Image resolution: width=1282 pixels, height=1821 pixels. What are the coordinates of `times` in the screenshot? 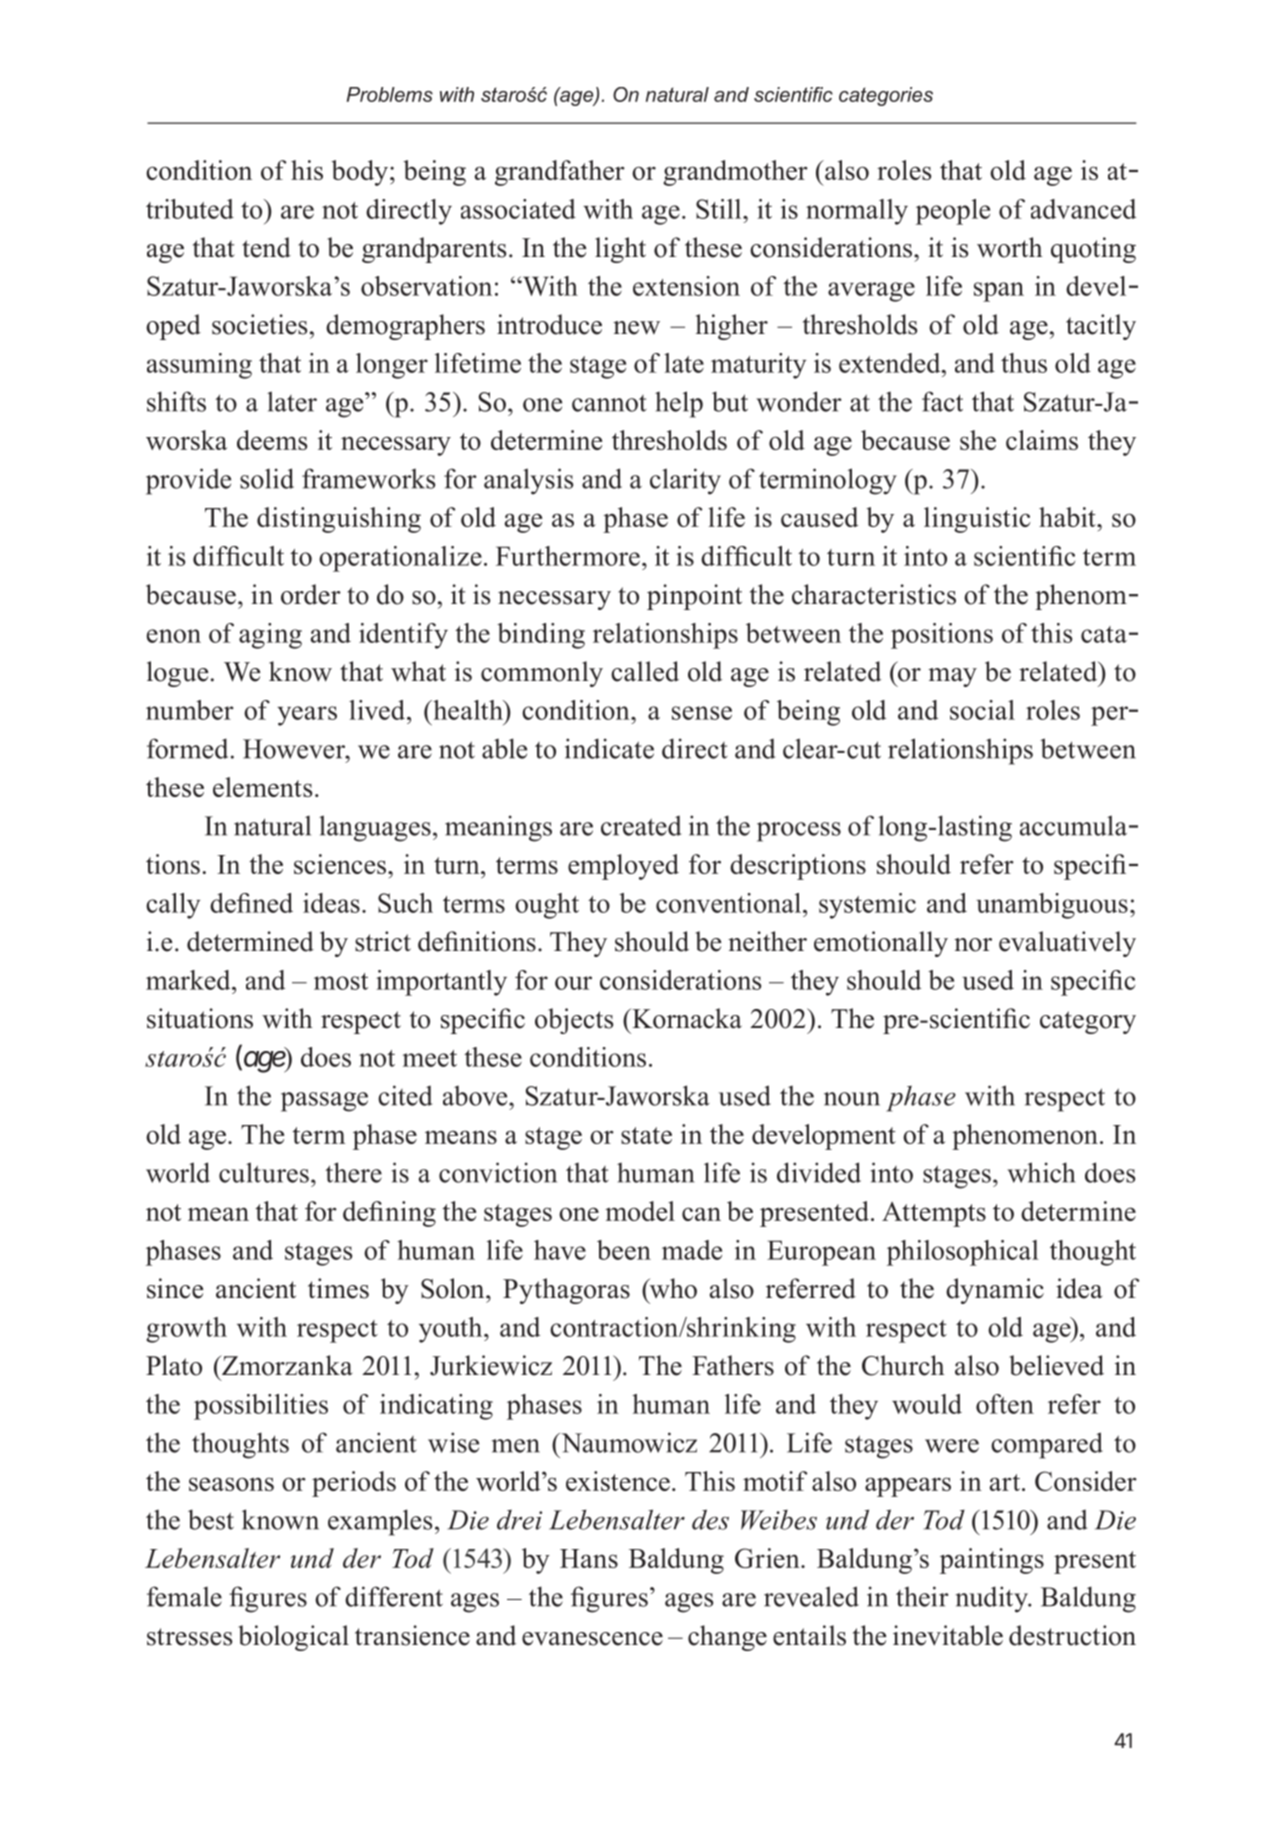 It's located at (338, 1288).
